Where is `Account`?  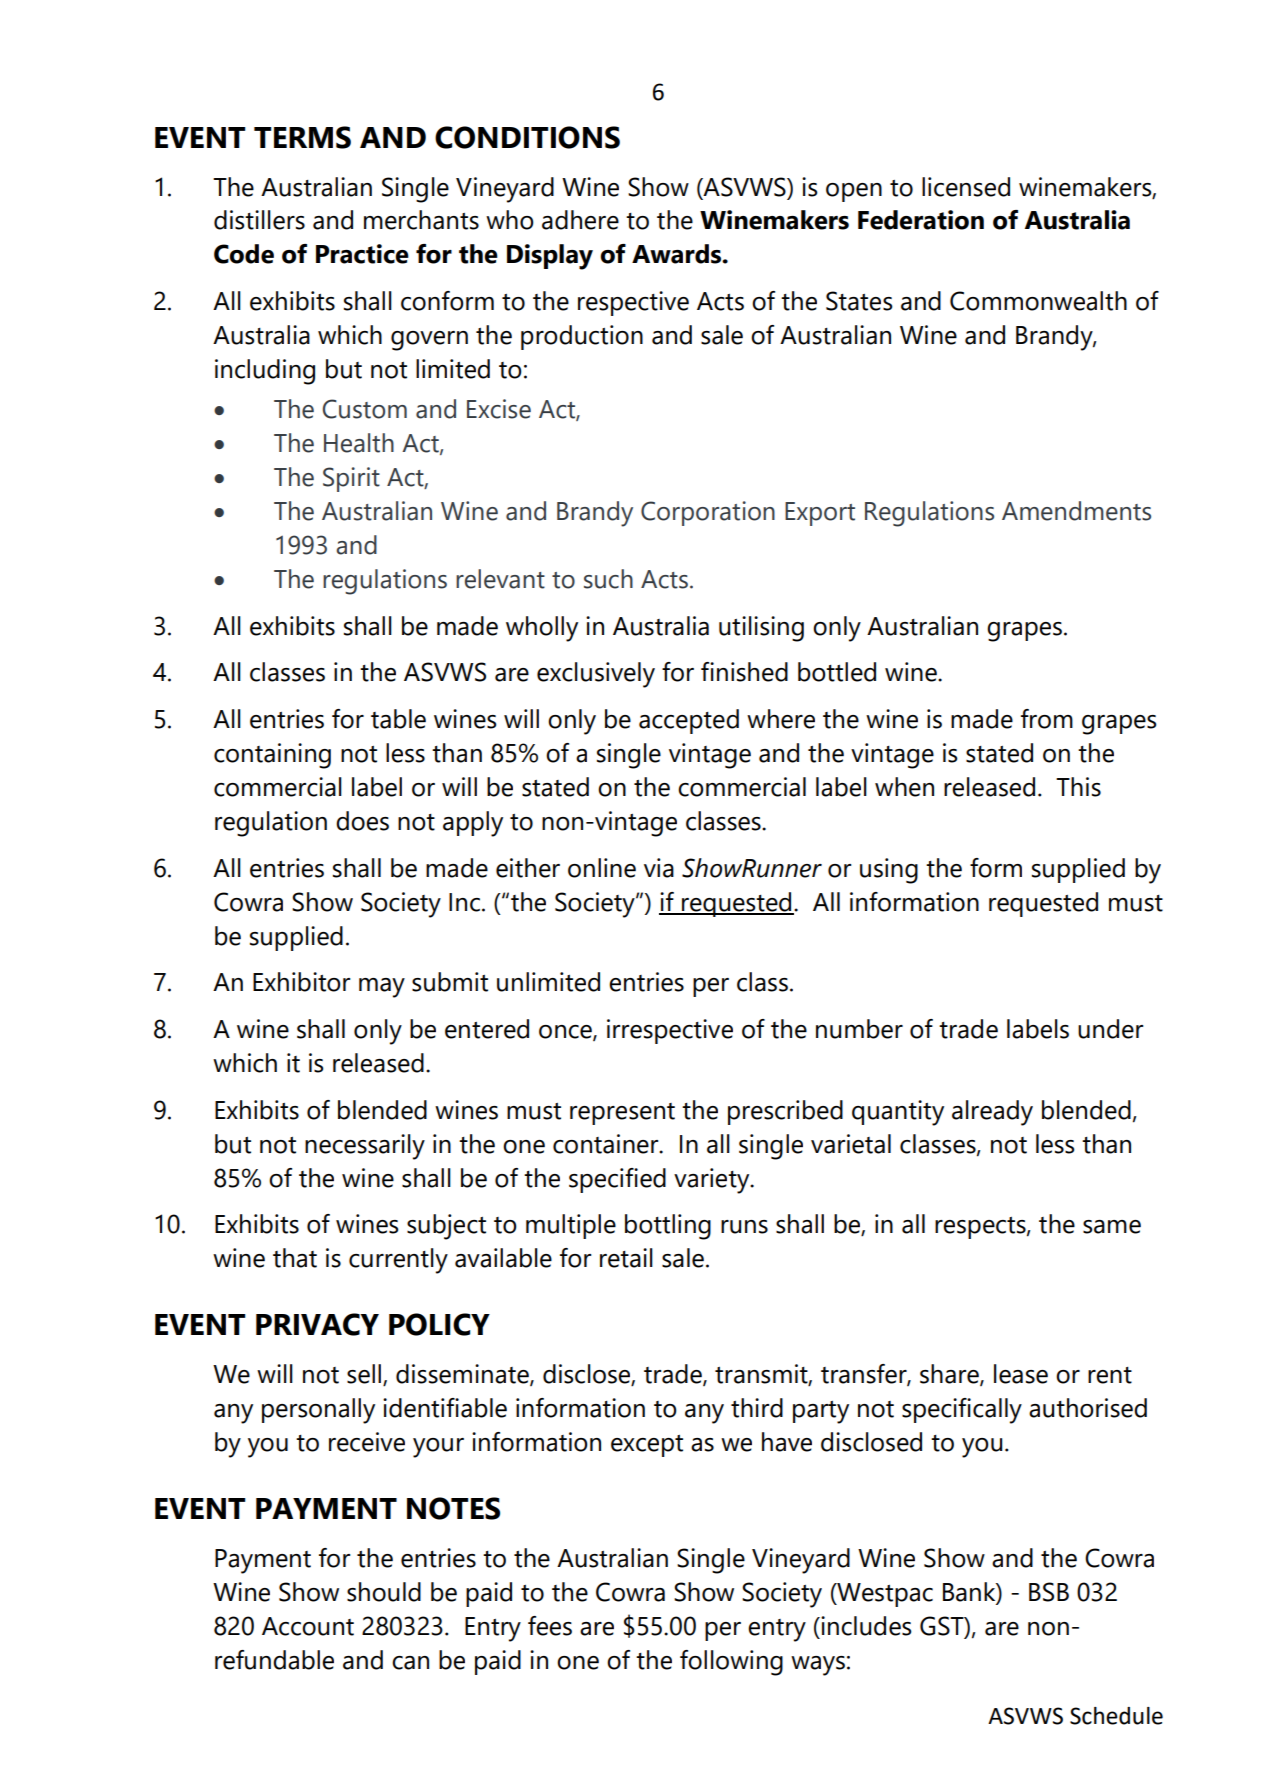 Account is located at coordinates (308, 1626).
